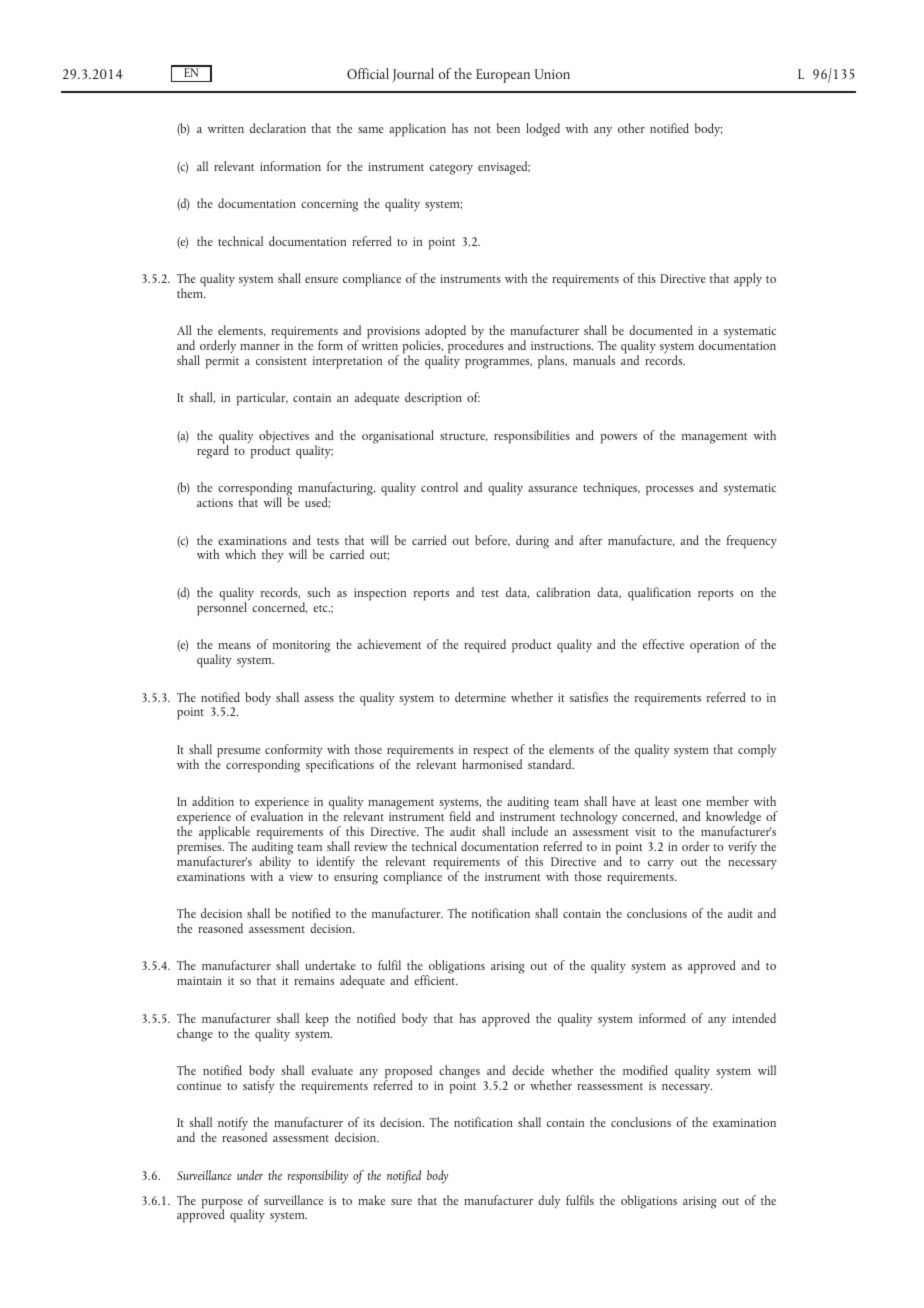  Describe the element at coordinates (464, 437) in the image. I see `structure` at that location.
